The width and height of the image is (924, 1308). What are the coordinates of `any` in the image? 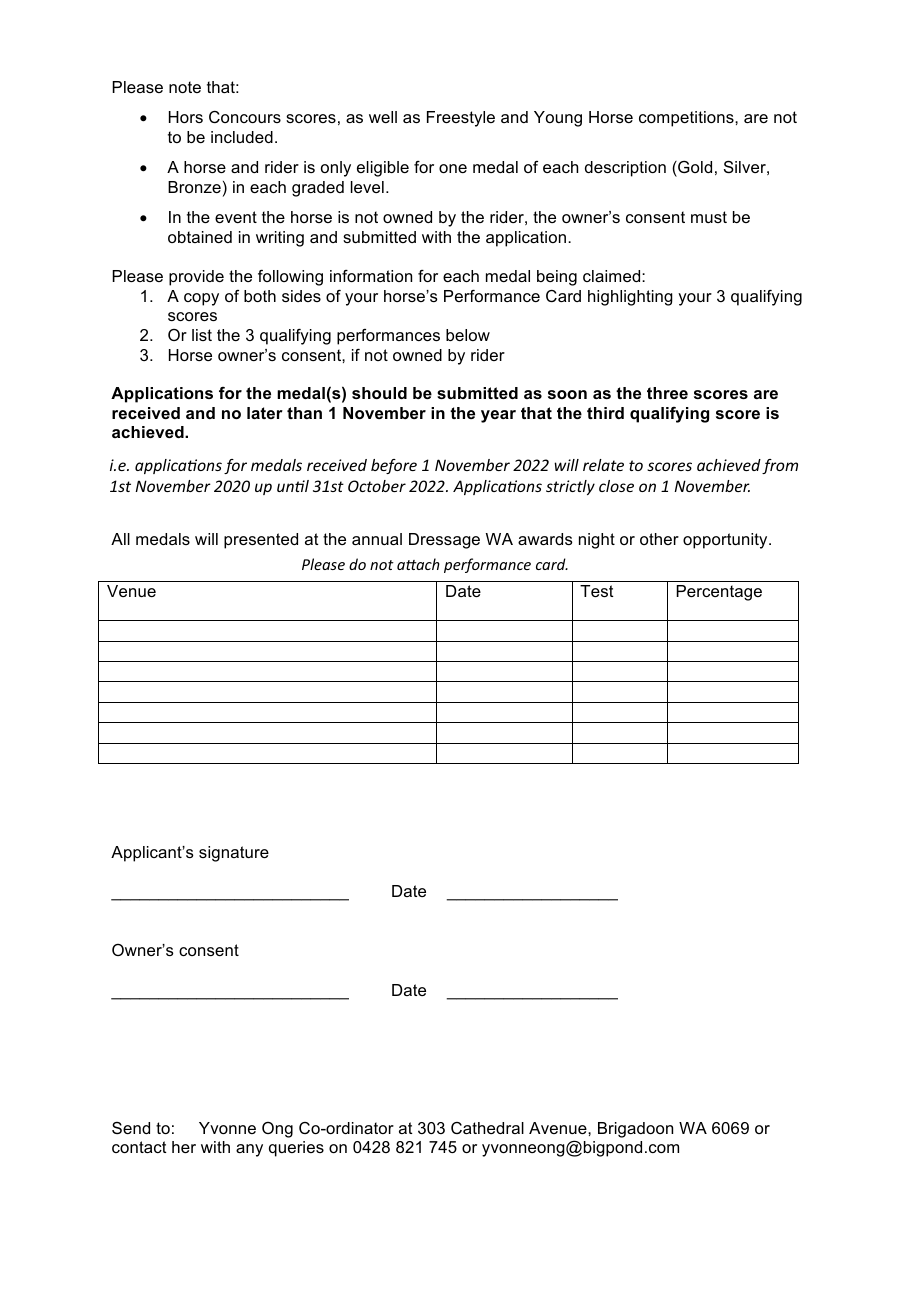 It's located at (249, 1150).
